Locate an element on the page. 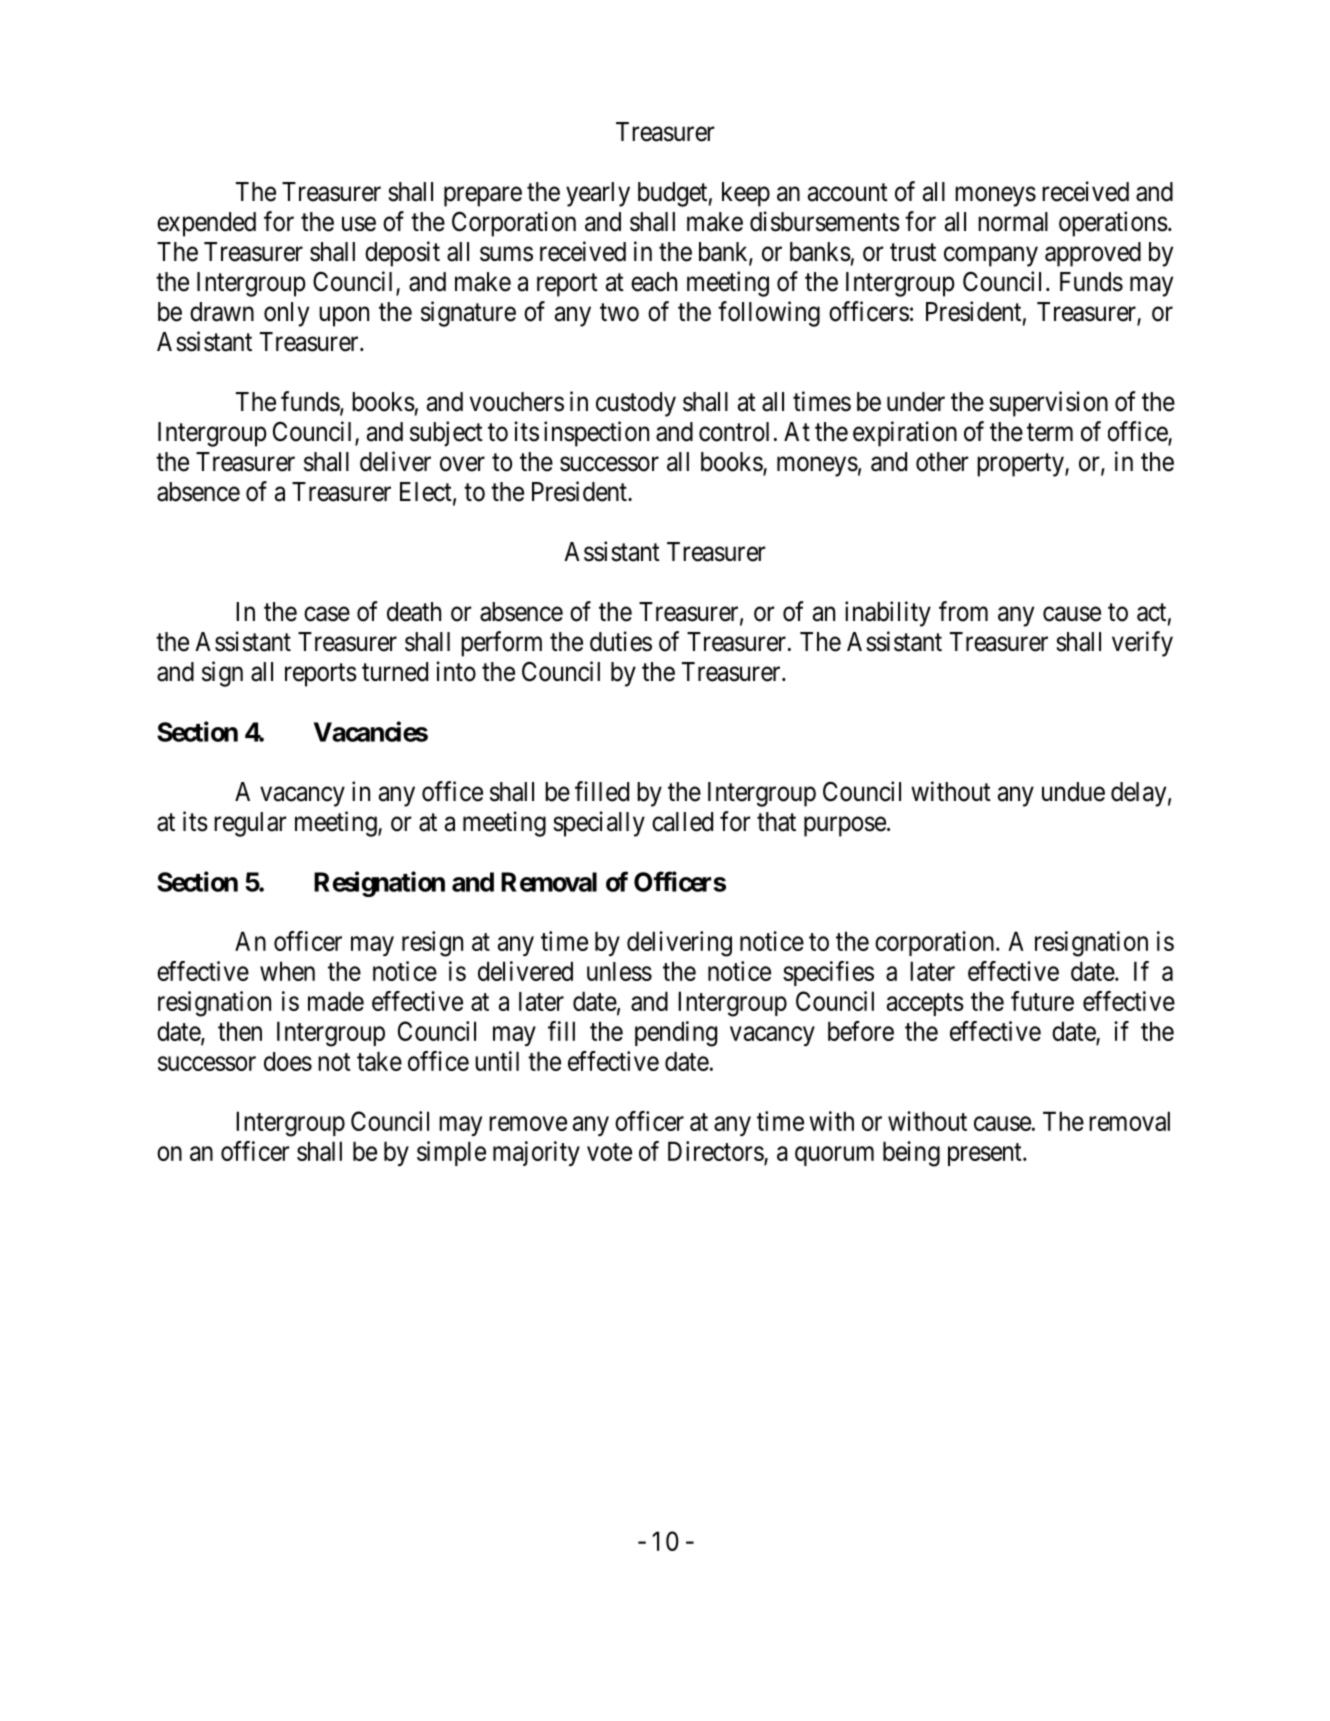 The height and width of the page is (1721, 1330). normal is located at coordinates (1013, 222).
